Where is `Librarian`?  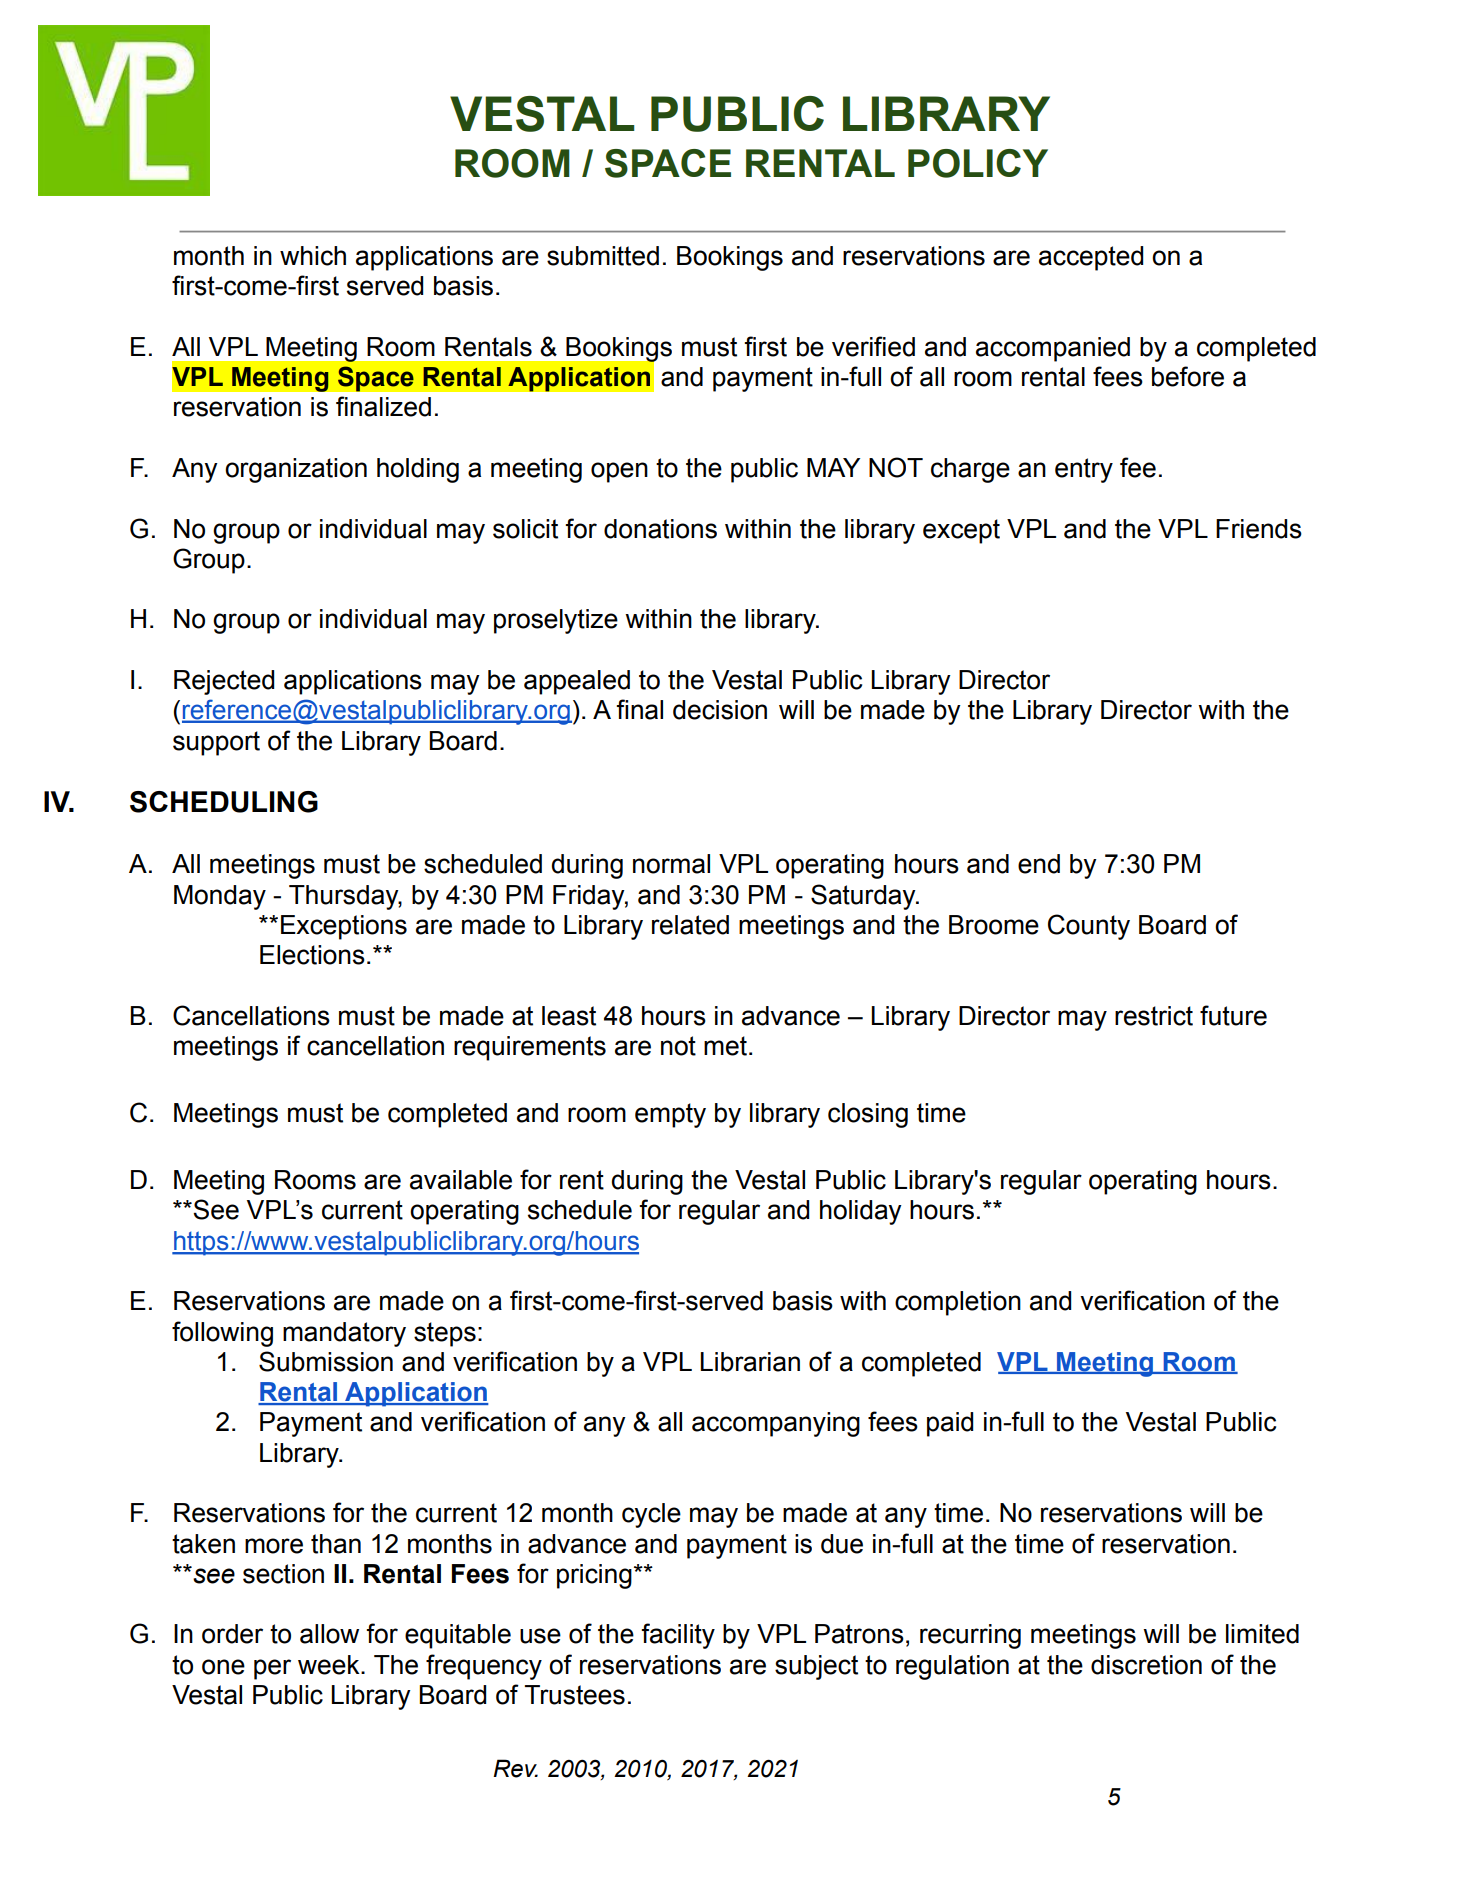
Librarian is located at coordinates (750, 1362).
